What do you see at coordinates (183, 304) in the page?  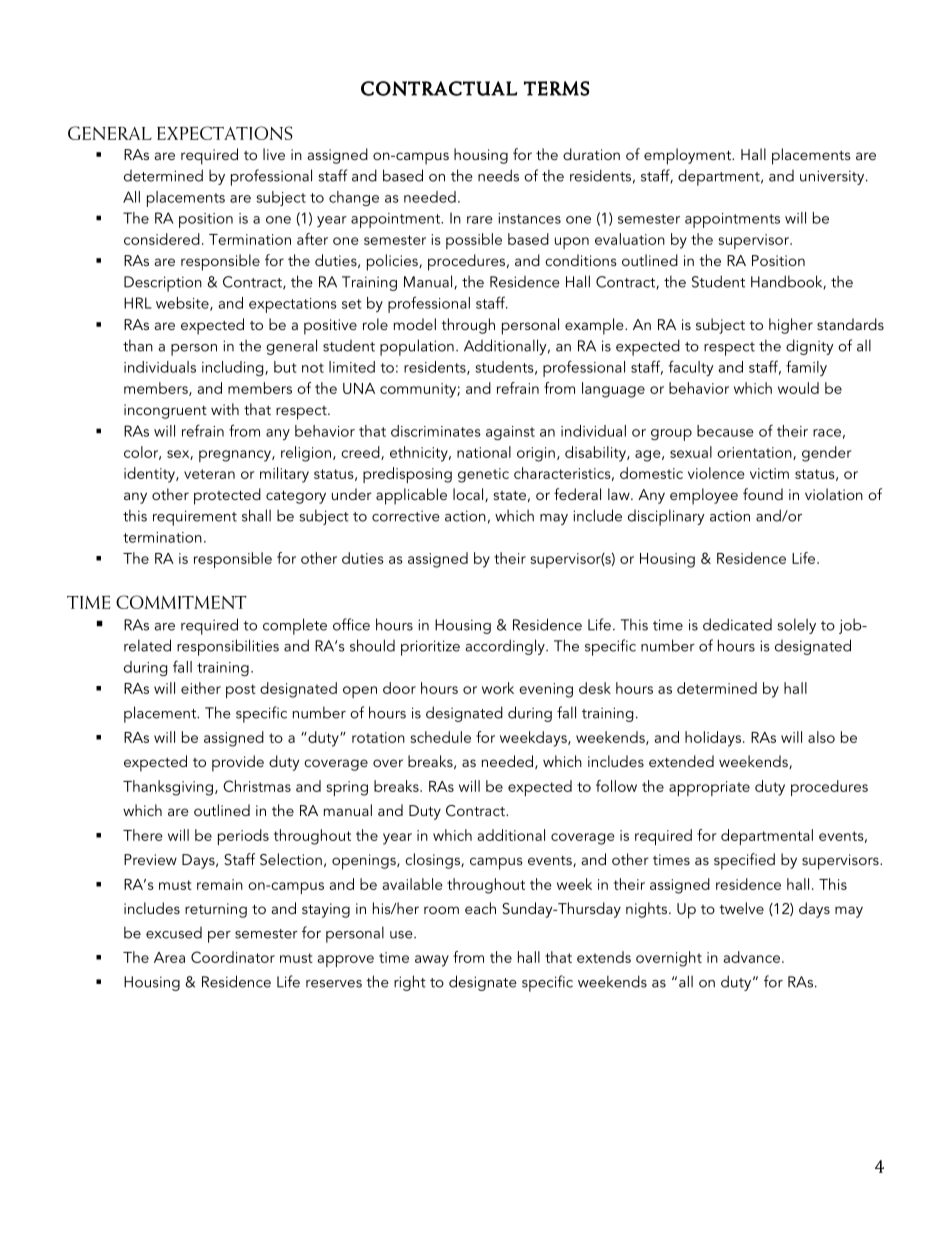 I see `website` at bounding box center [183, 304].
